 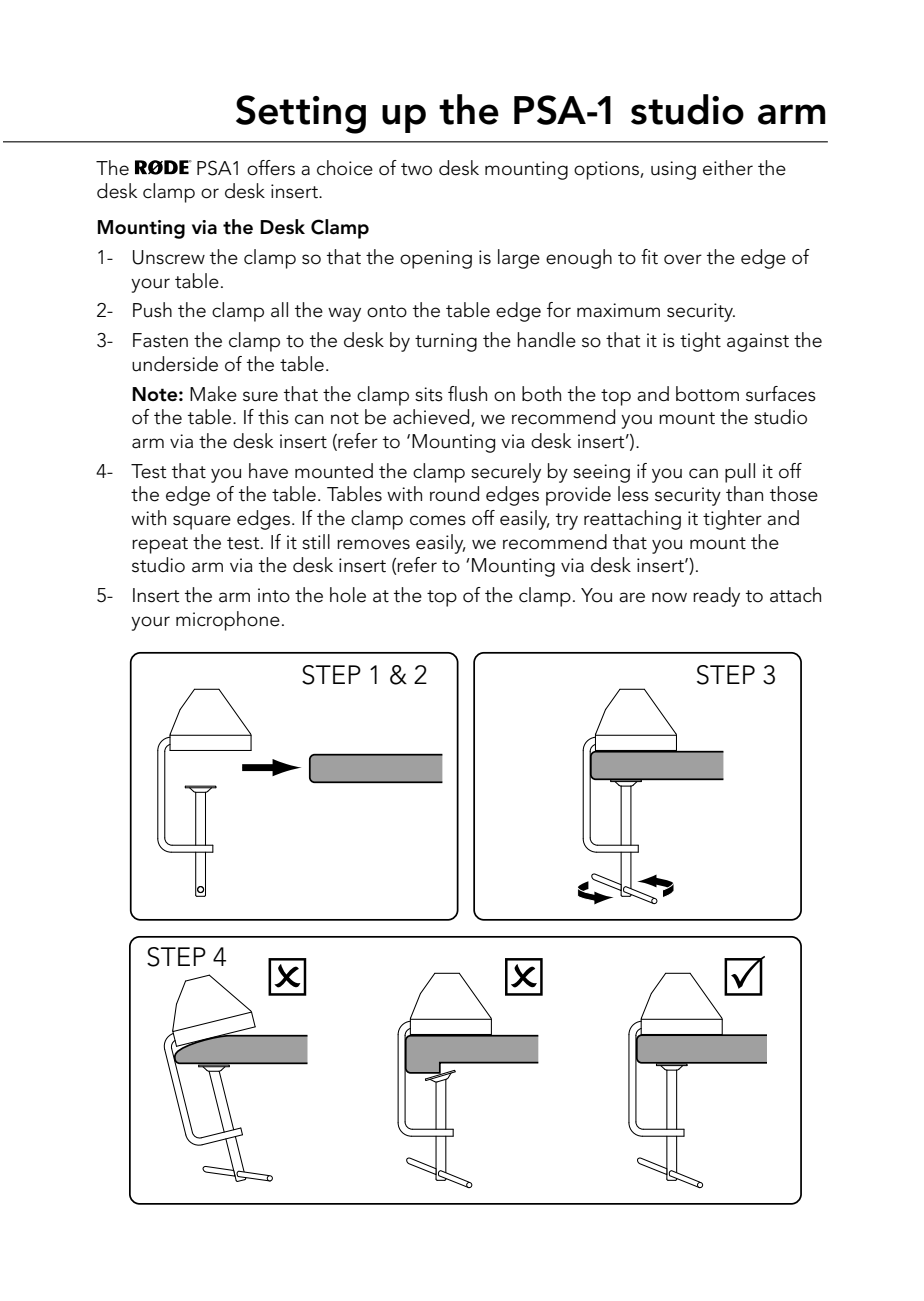 I want to click on microphone, so click(x=228, y=621).
